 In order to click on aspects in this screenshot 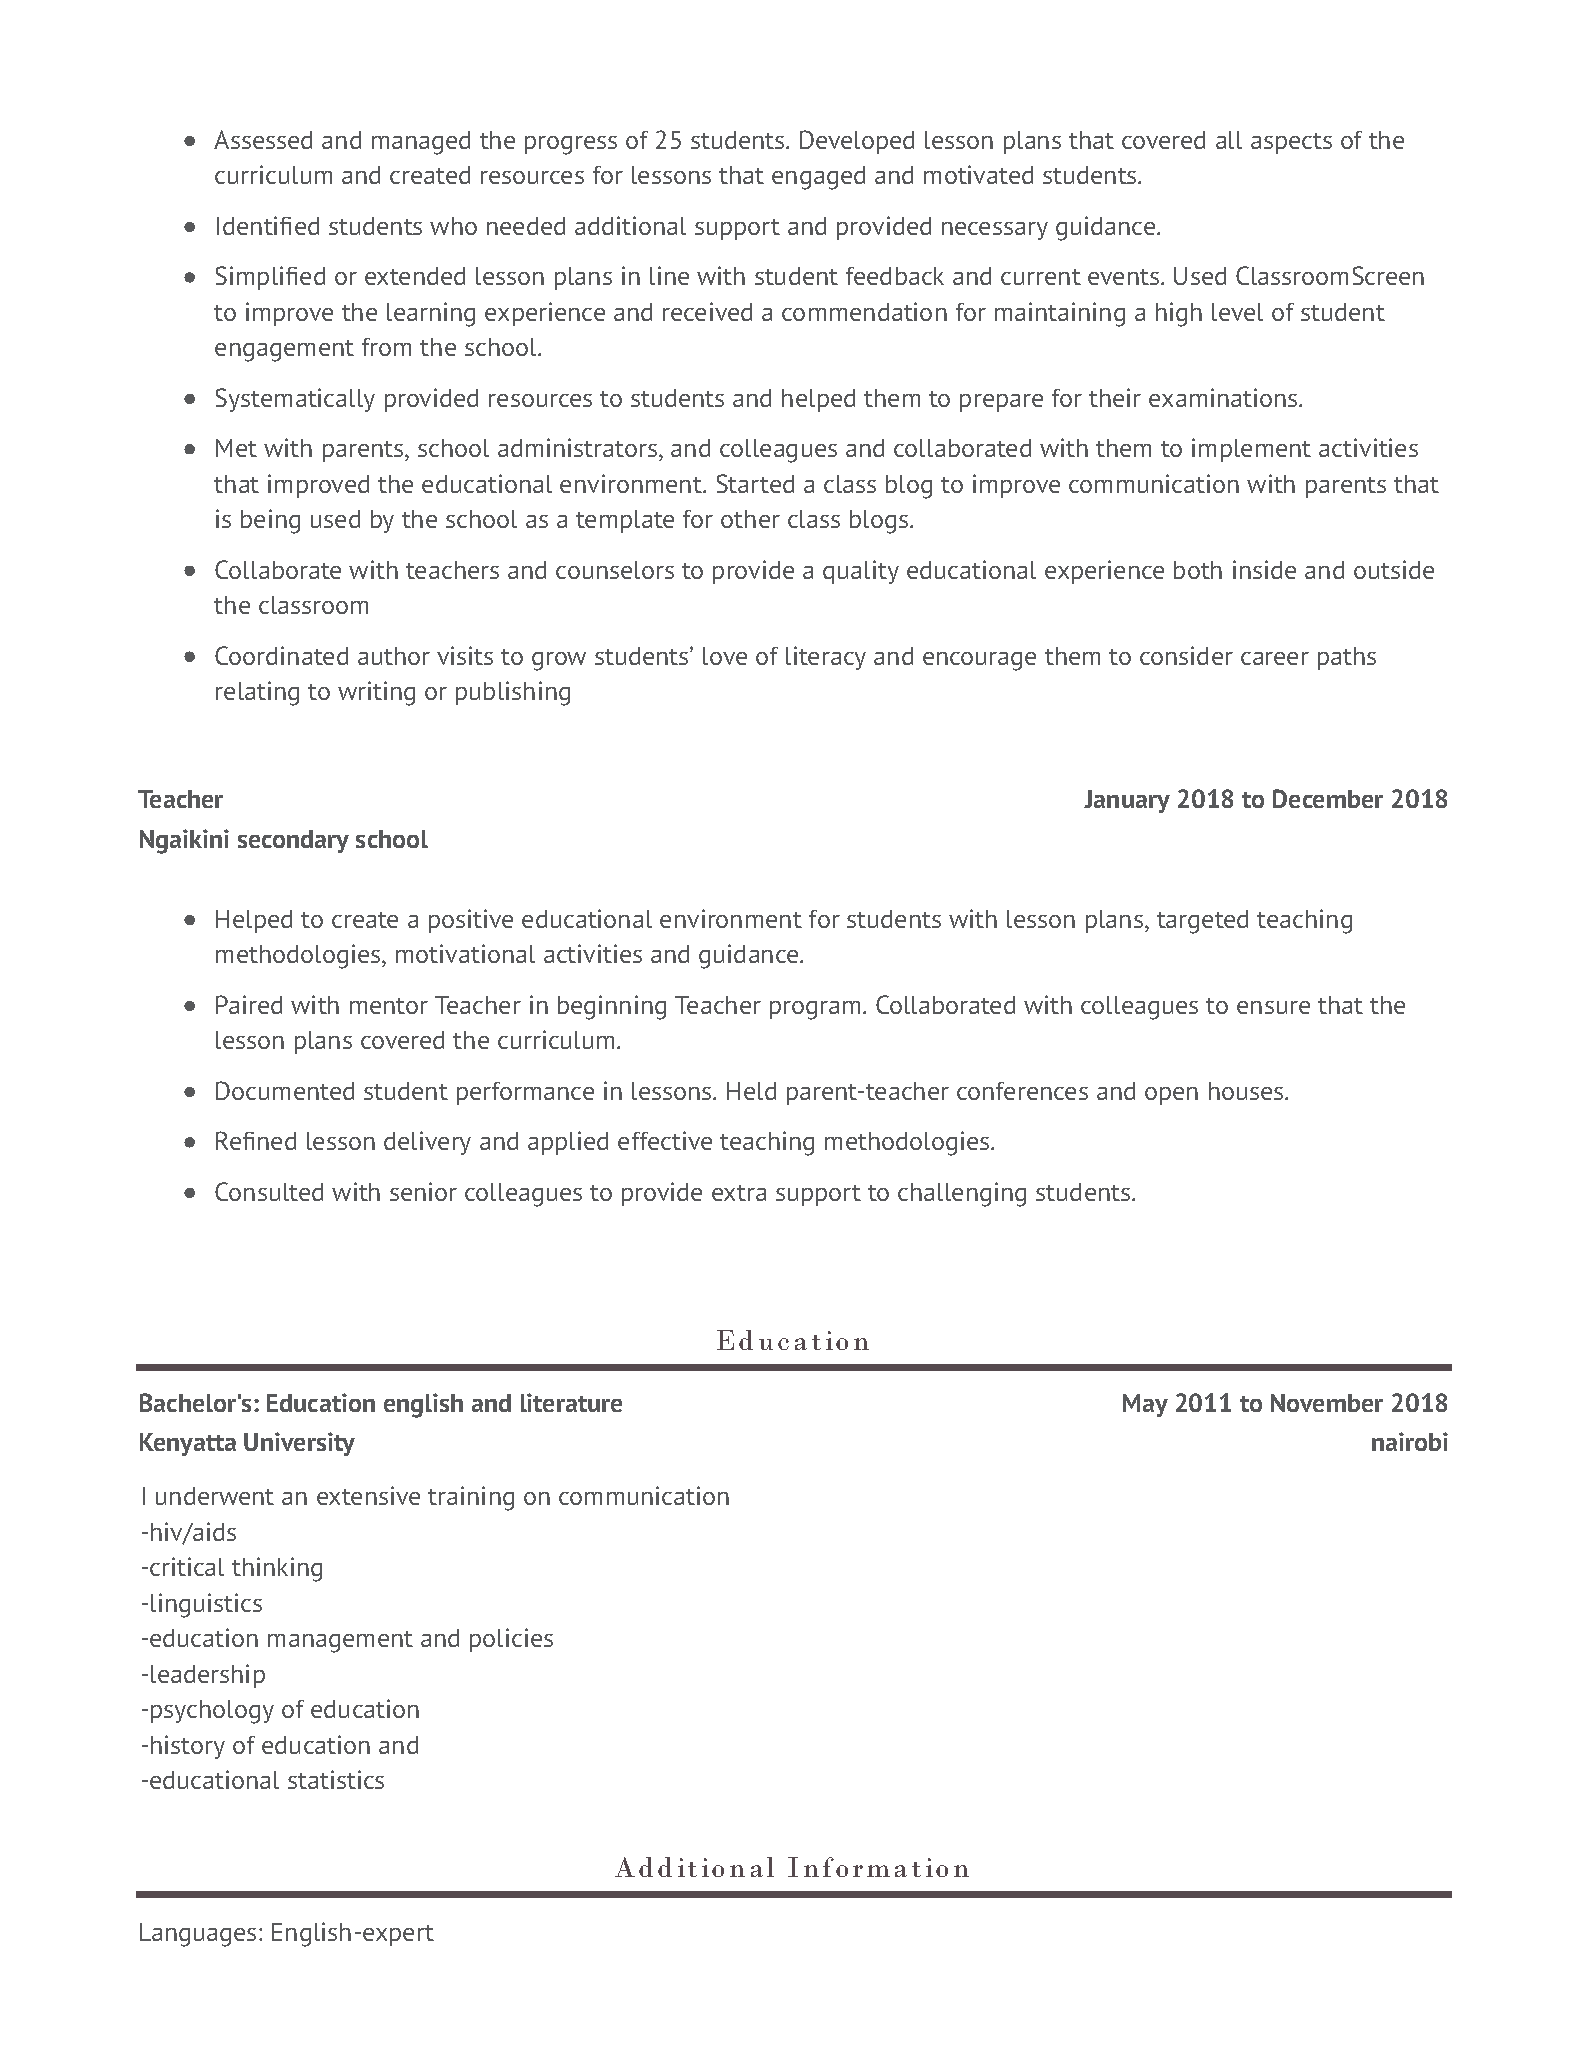, I will do `click(1291, 143)`.
